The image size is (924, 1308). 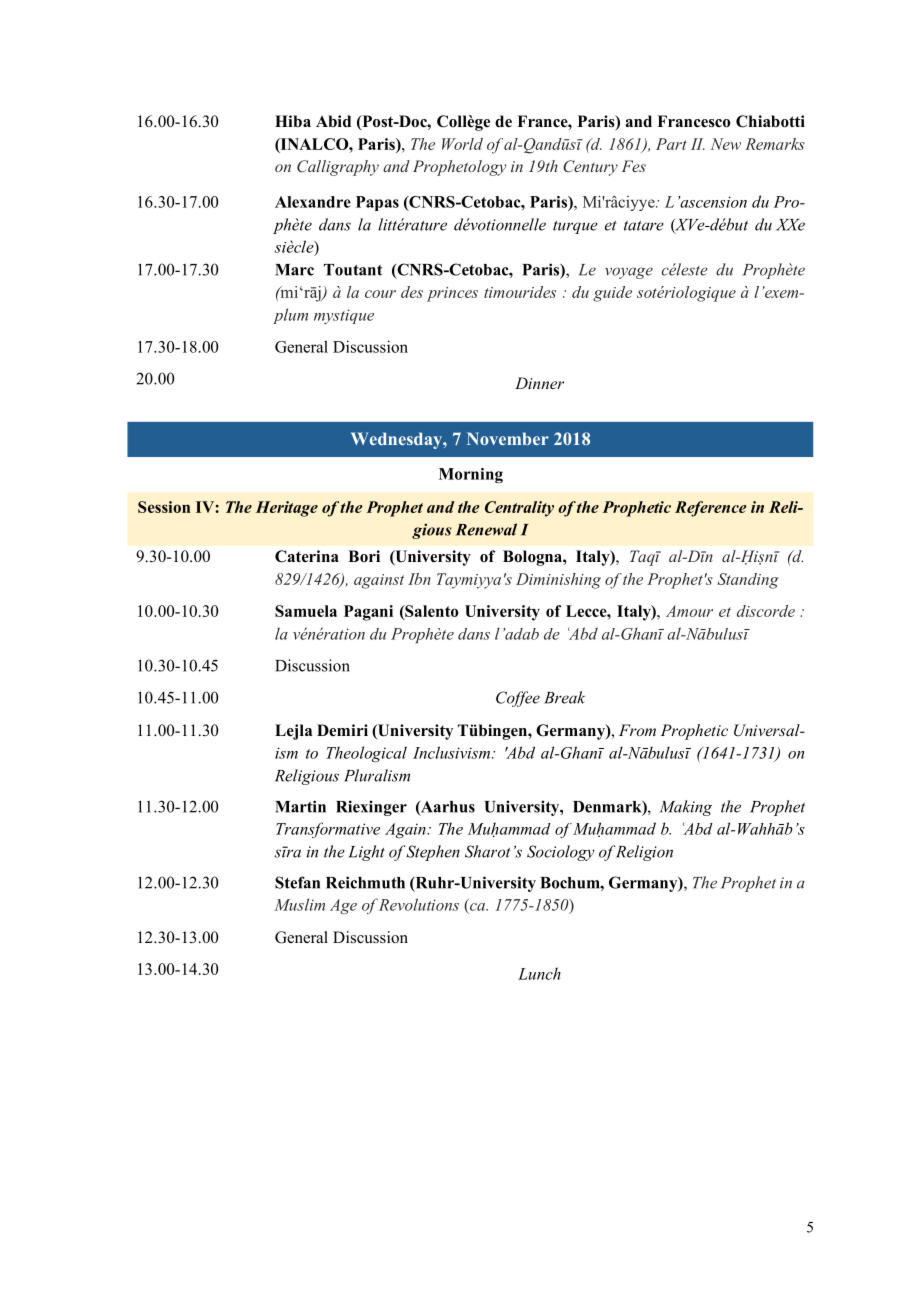 What do you see at coordinates (671, 144) in the screenshot?
I see `Part` at bounding box center [671, 144].
